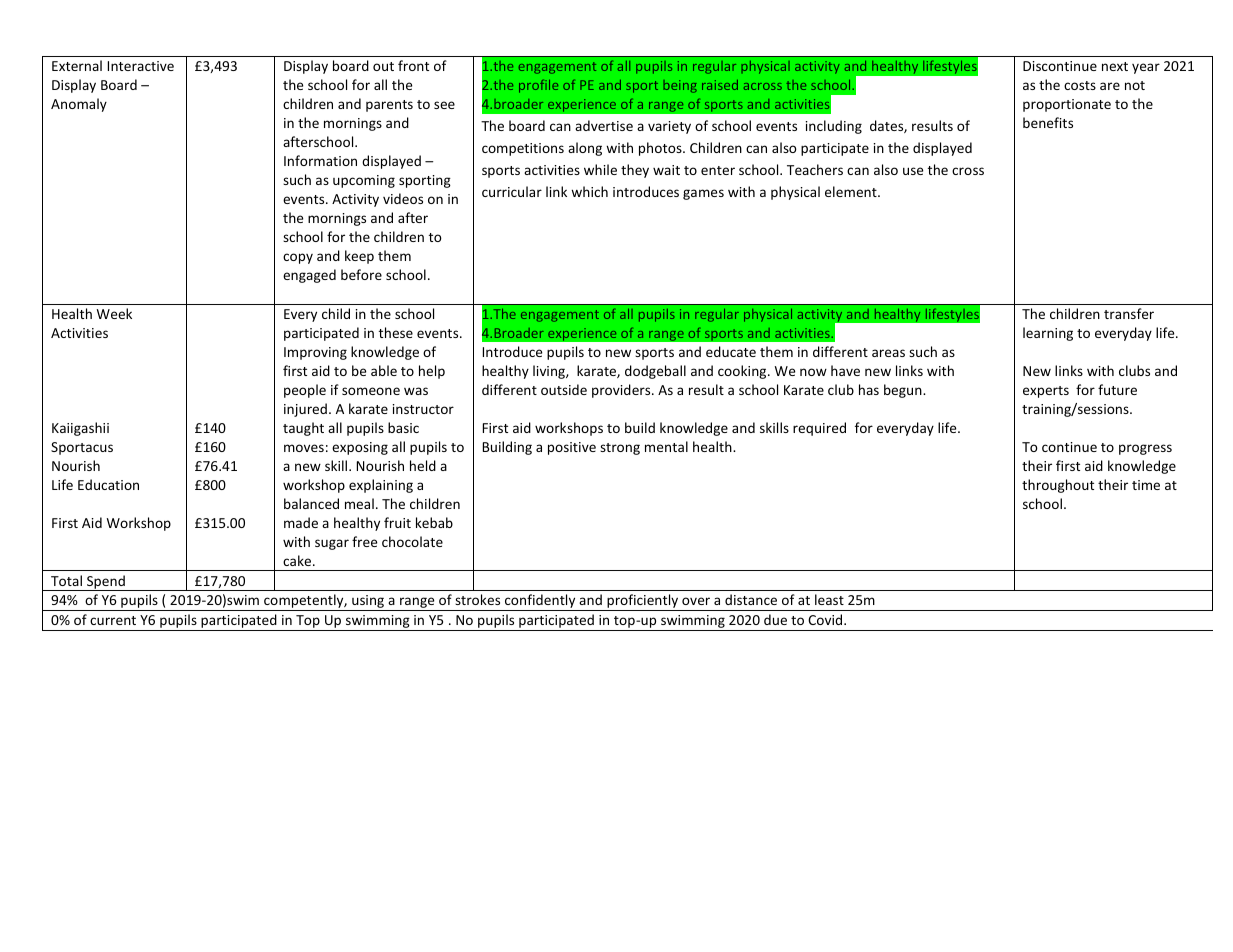  Describe the element at coordinates (1080, 85) in the screenshot. I see `costs` at that location.
